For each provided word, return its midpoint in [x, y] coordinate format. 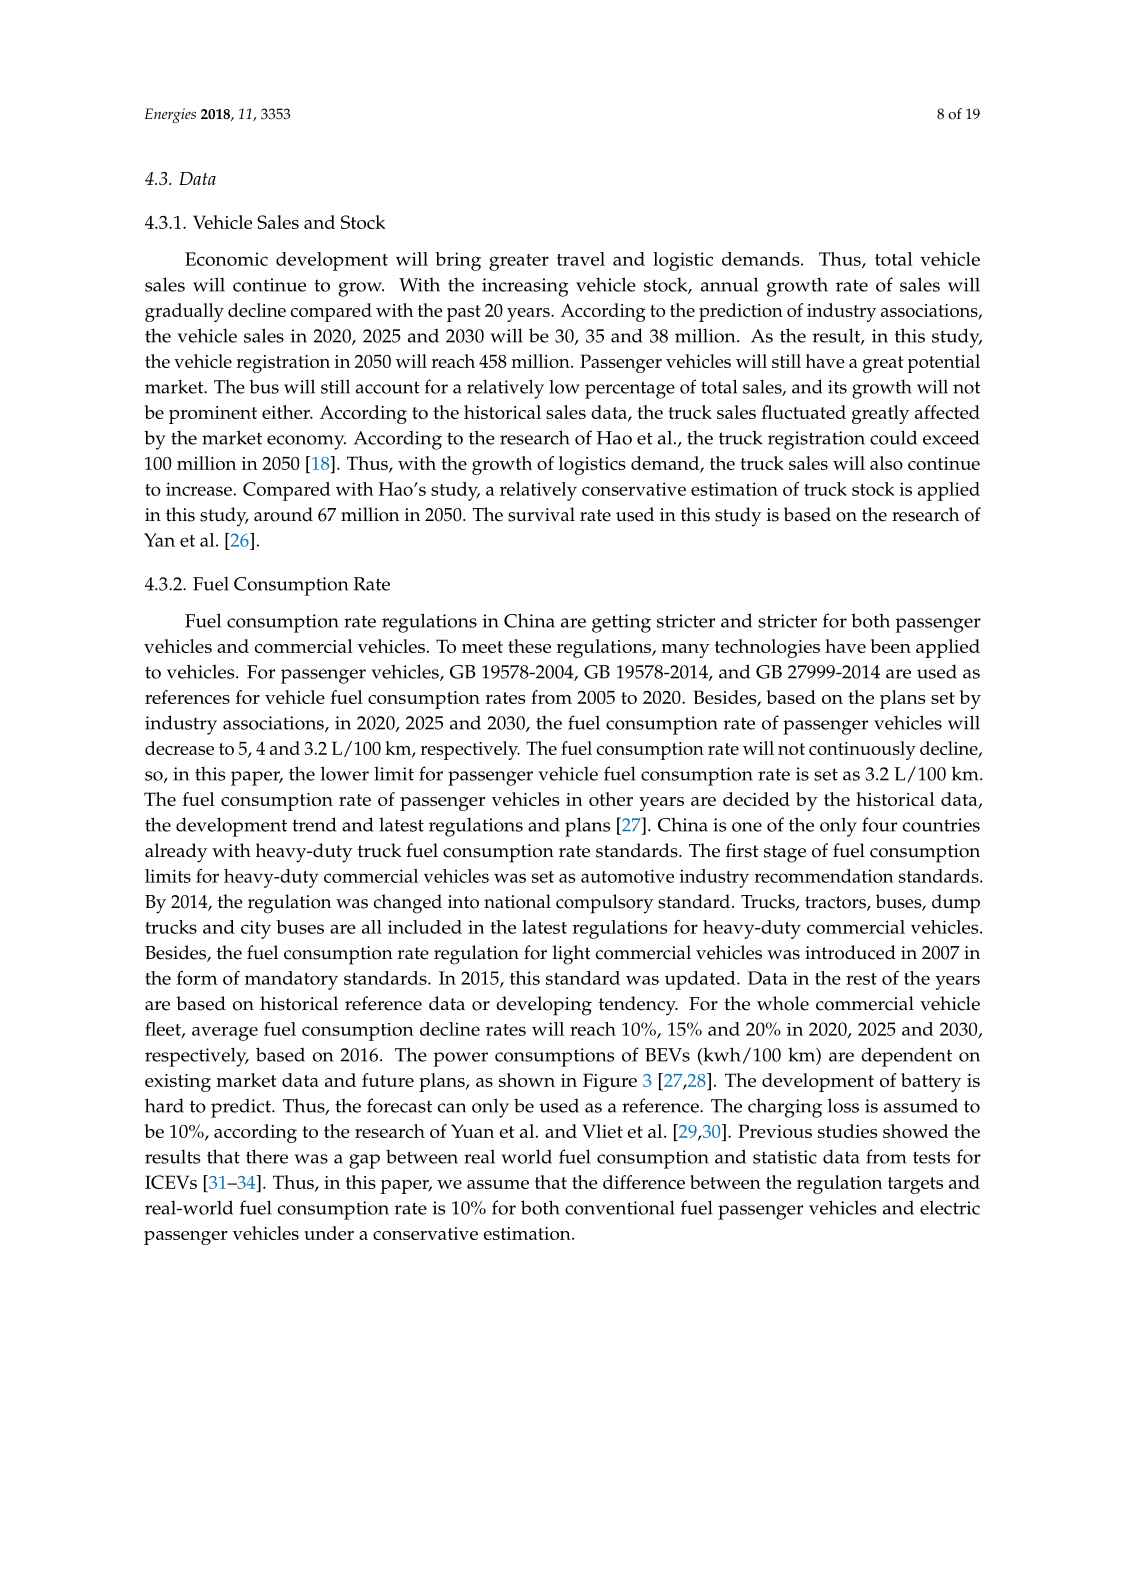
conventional [620, 1207]
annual [729, 284]
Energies [170, 115]
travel [581, 259]
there [267, 1156]
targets [915, 1185]
